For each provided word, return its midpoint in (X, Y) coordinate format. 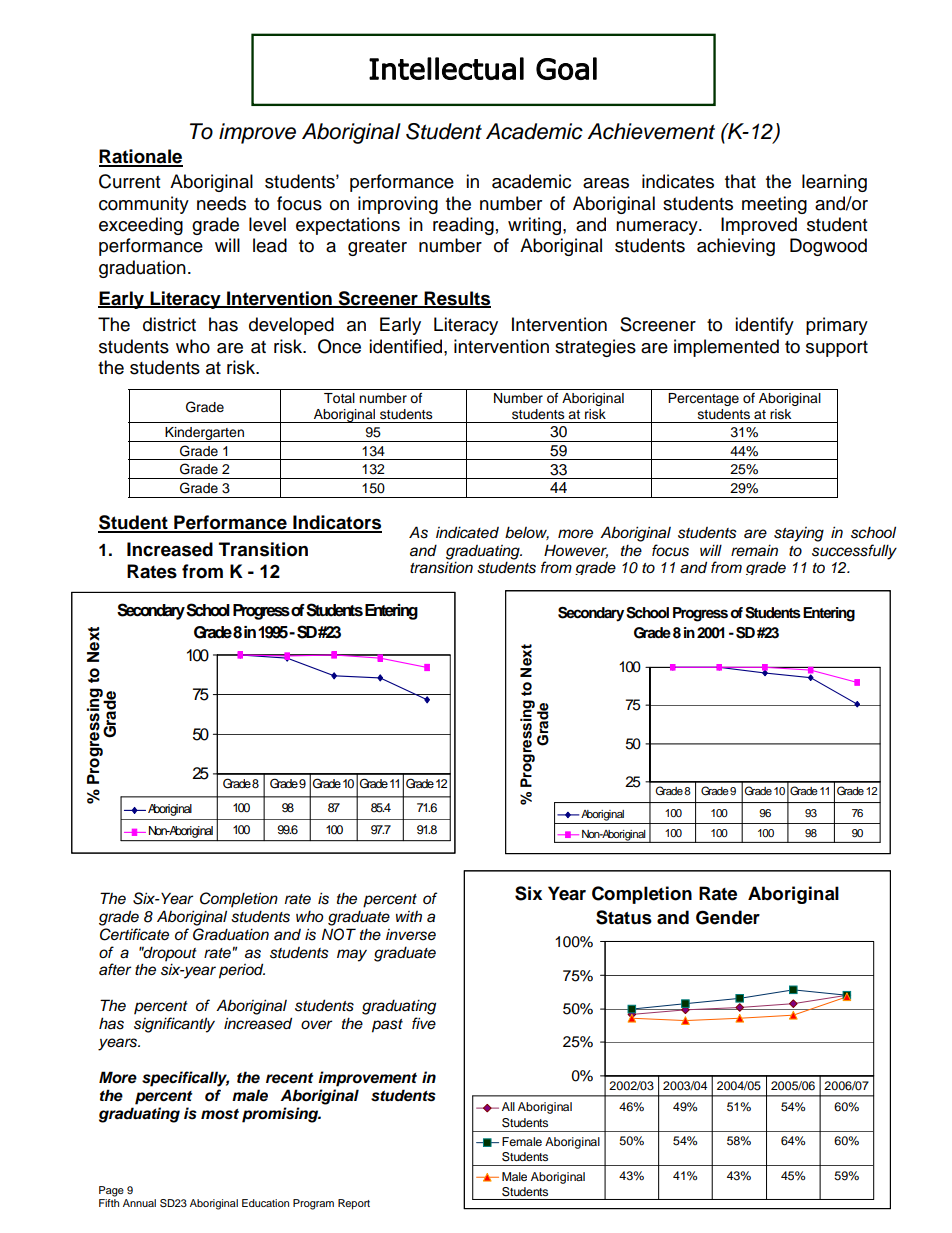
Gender (728, 917)
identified (407, 346)
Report (354, 1204)
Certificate (134, 934)
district (169, 324)
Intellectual (446, 68)
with (409, 916)
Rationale (141, 157)
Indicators (336, 523)
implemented (726, 348)
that (740, 181)
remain (754, 550)
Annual (139, 1203)
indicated (467, 532)
